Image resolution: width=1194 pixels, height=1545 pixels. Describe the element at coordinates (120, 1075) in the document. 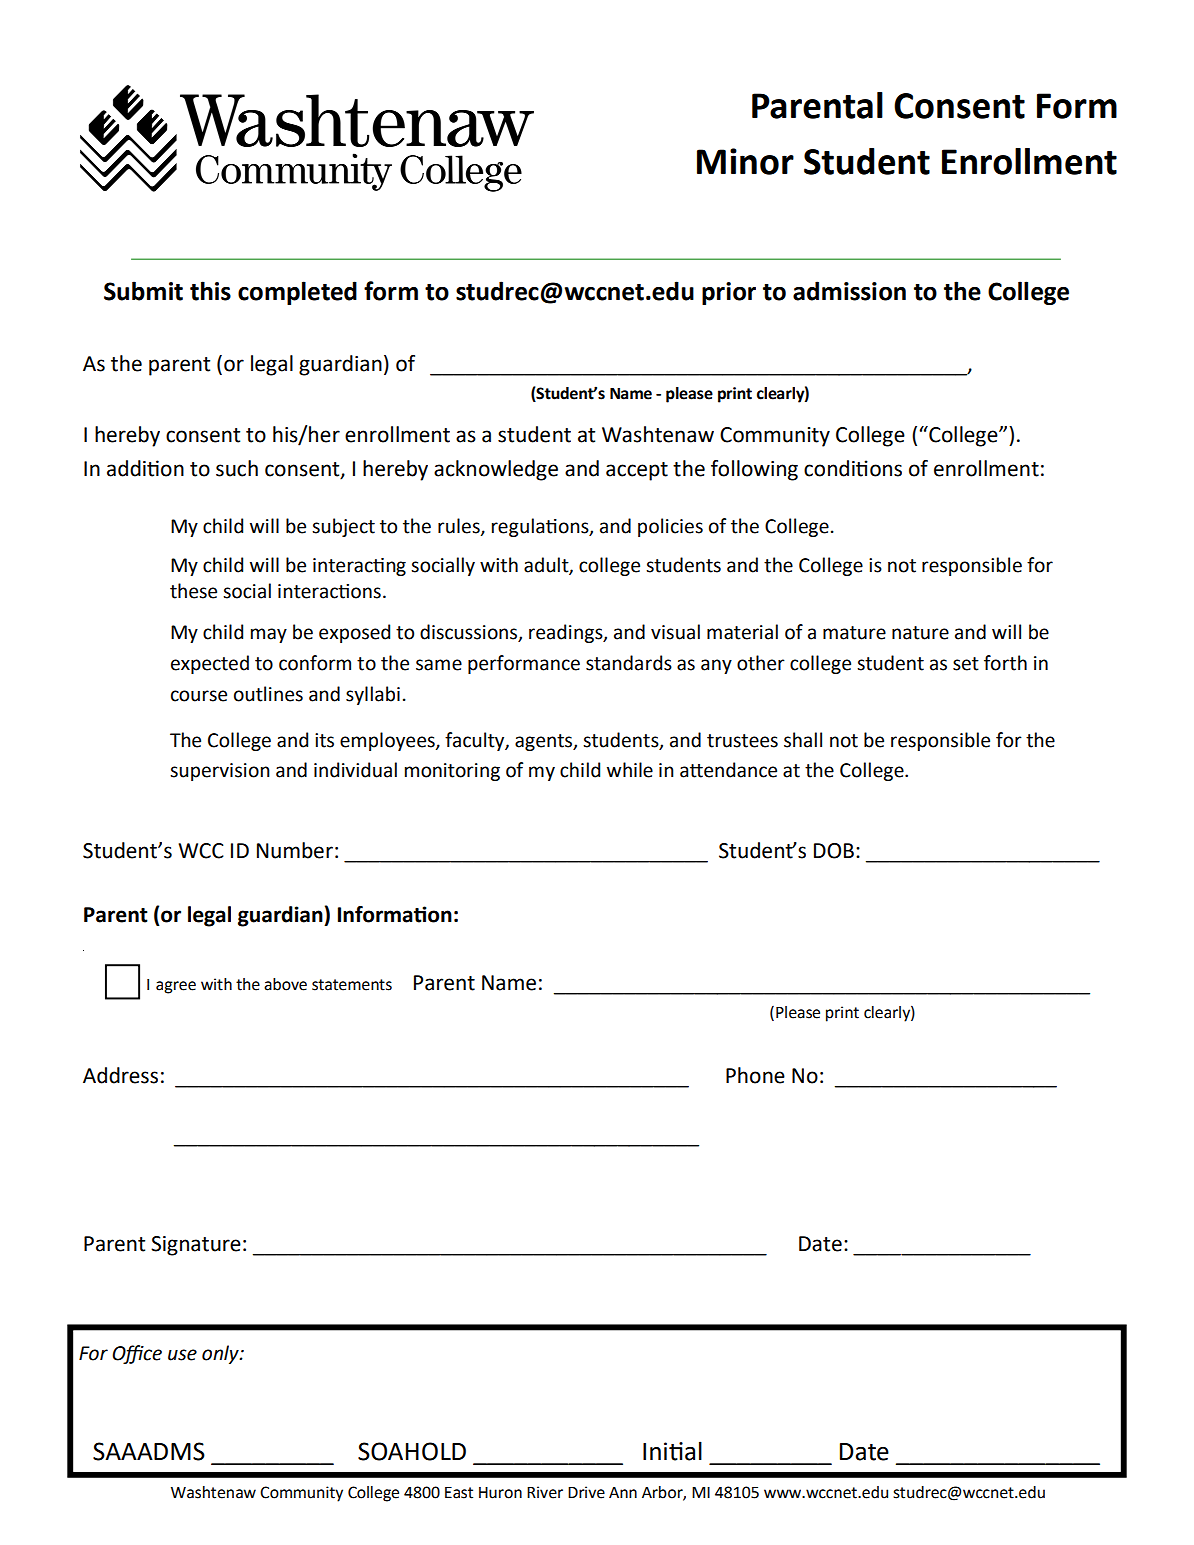

I see `Address` at that location.
